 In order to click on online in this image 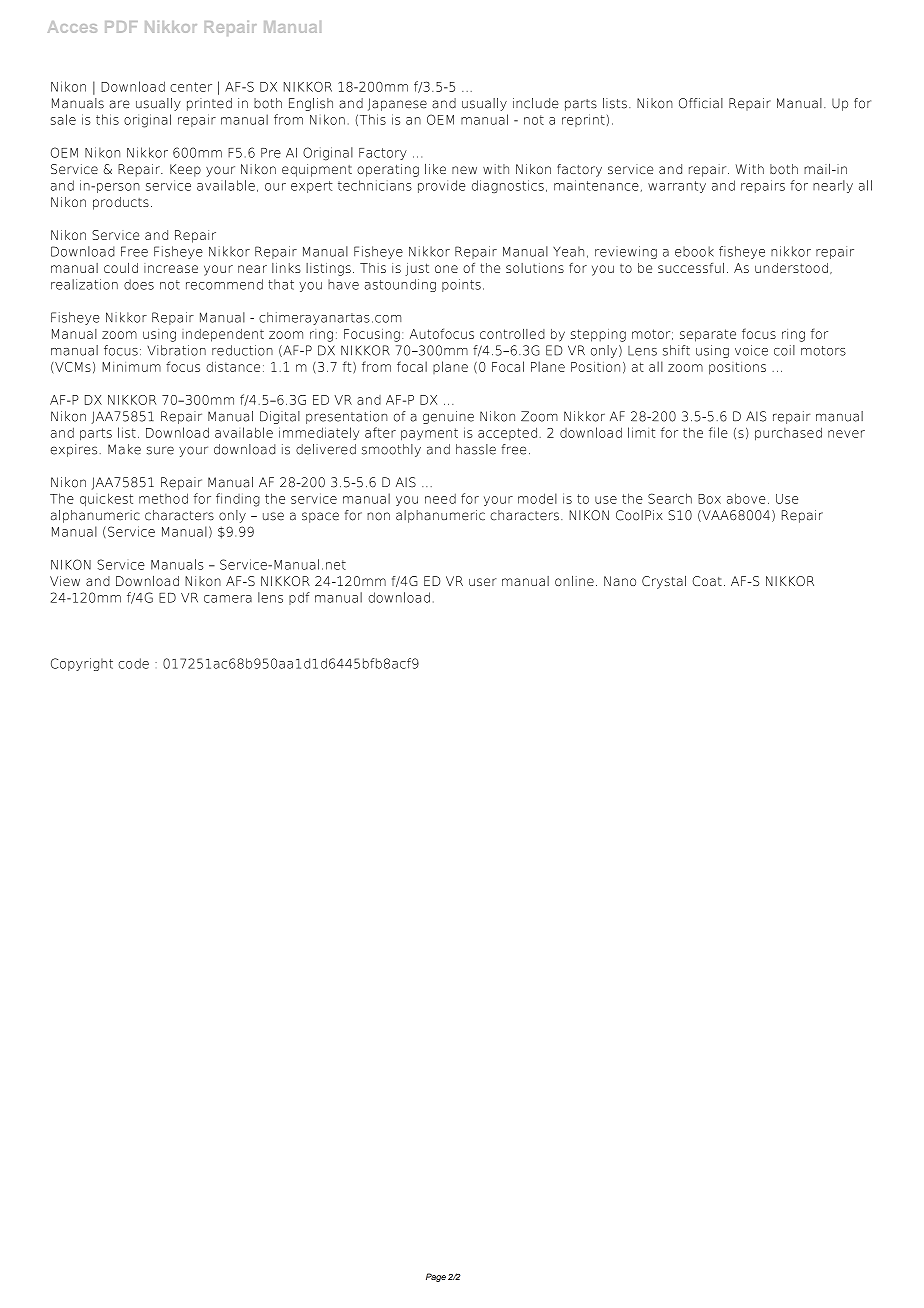, I will do `click(574, 581)`.
